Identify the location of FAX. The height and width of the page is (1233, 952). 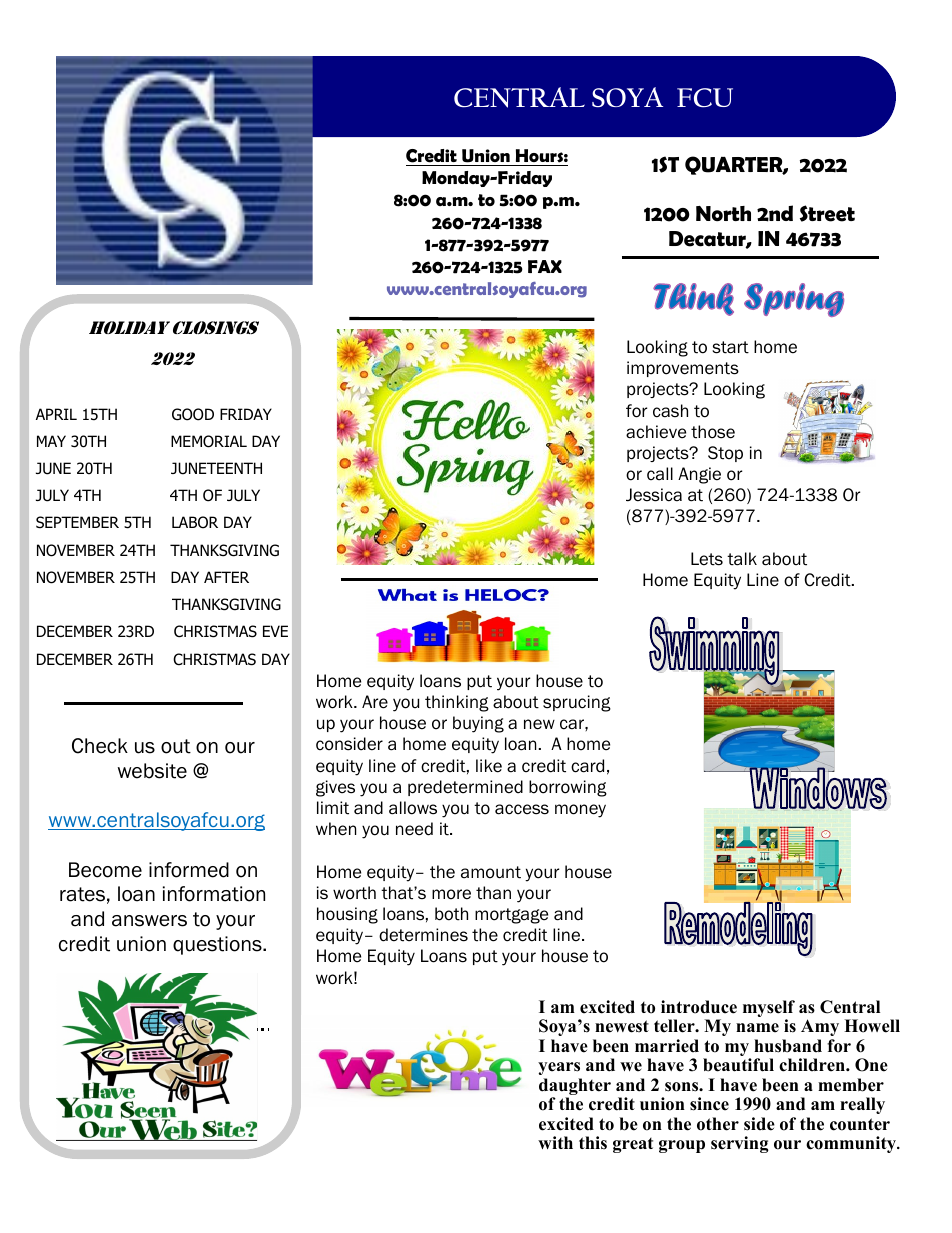
(545, 266).
